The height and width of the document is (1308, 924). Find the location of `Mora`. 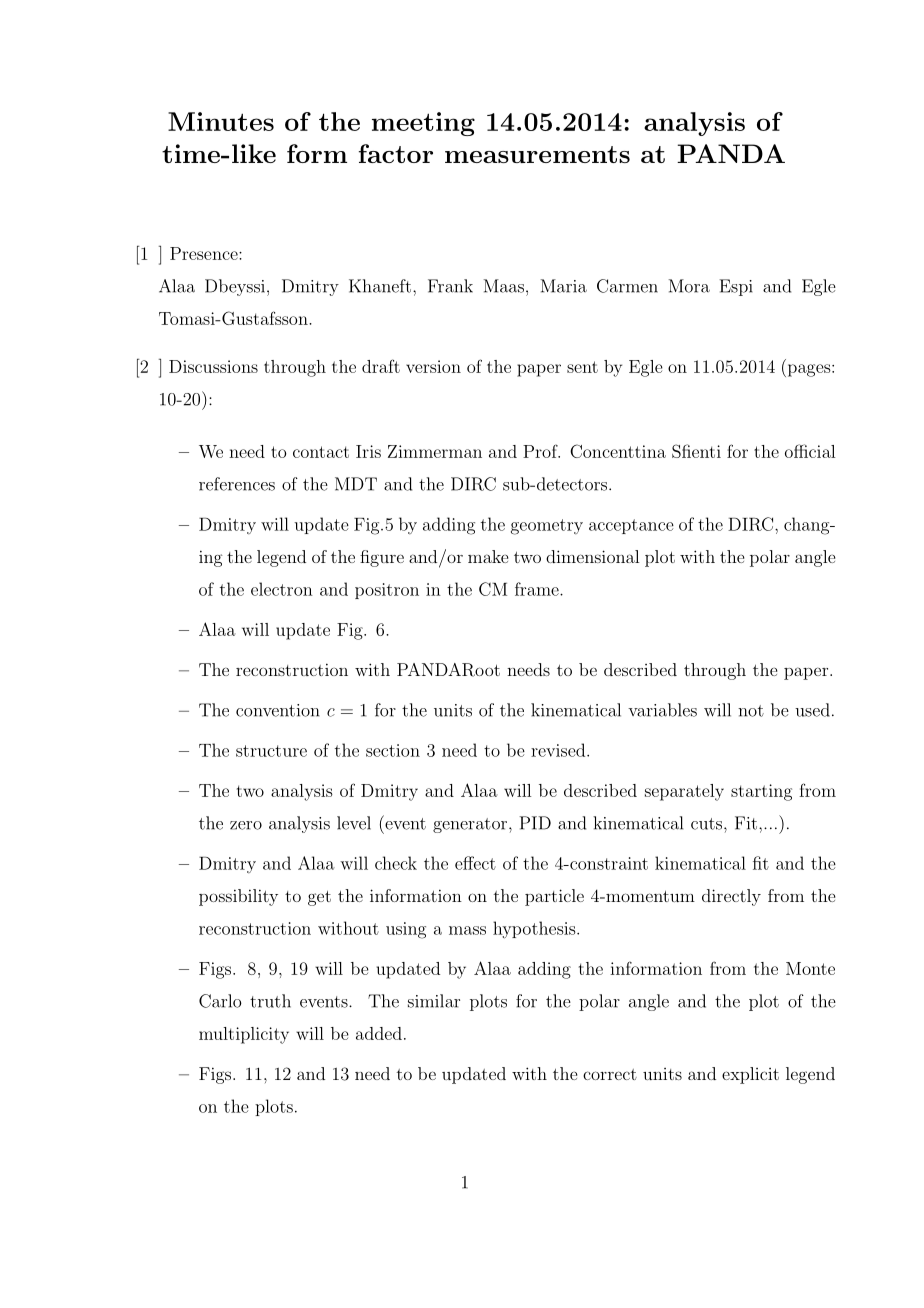

Mora is located at coordinates (689, 286).
